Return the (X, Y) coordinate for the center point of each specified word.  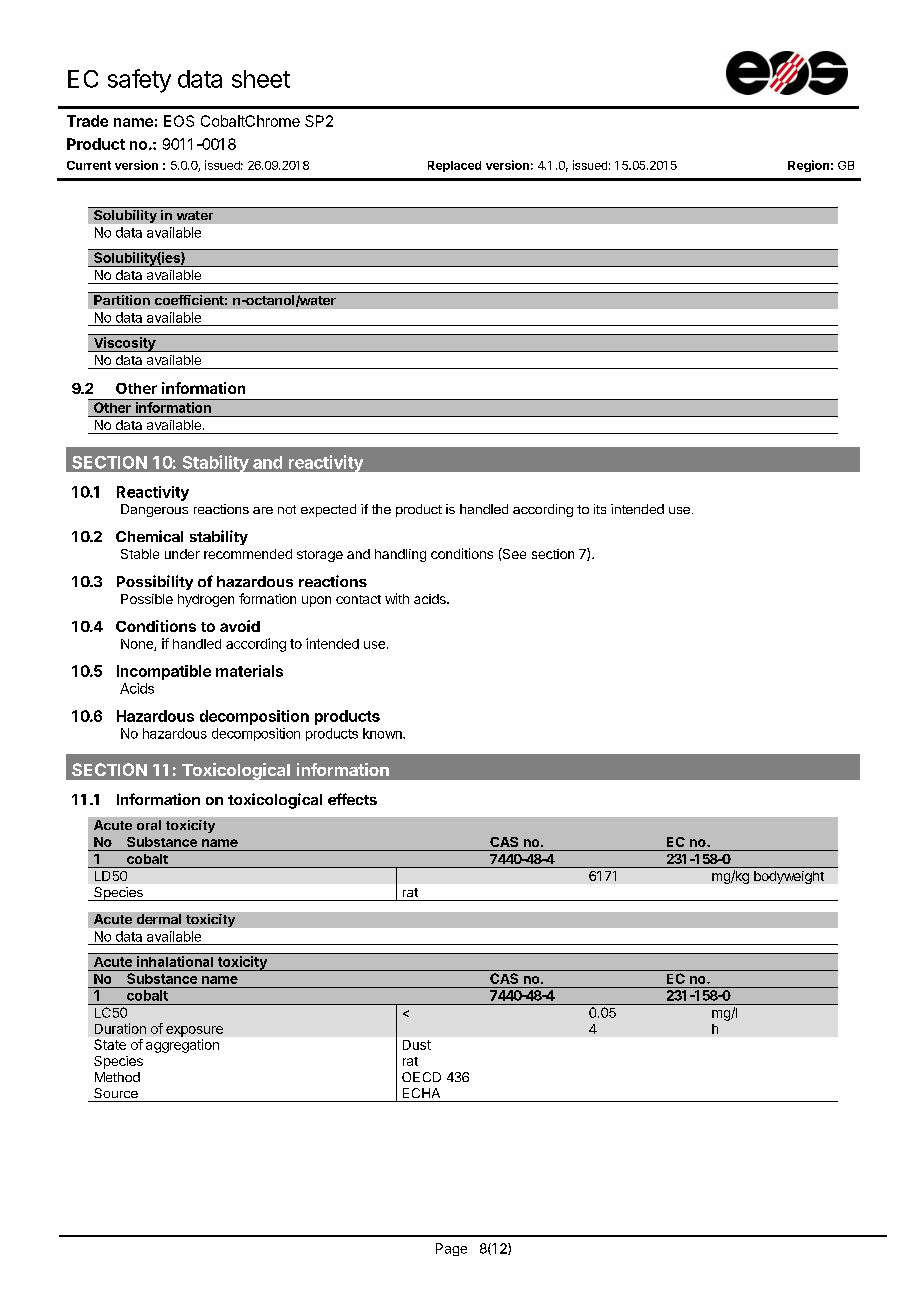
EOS (179, 121)
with (397, 598)
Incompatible (164, 672)
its (600, 509)
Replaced (454, 166)
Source (116, 1093)
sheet (261, 79)
